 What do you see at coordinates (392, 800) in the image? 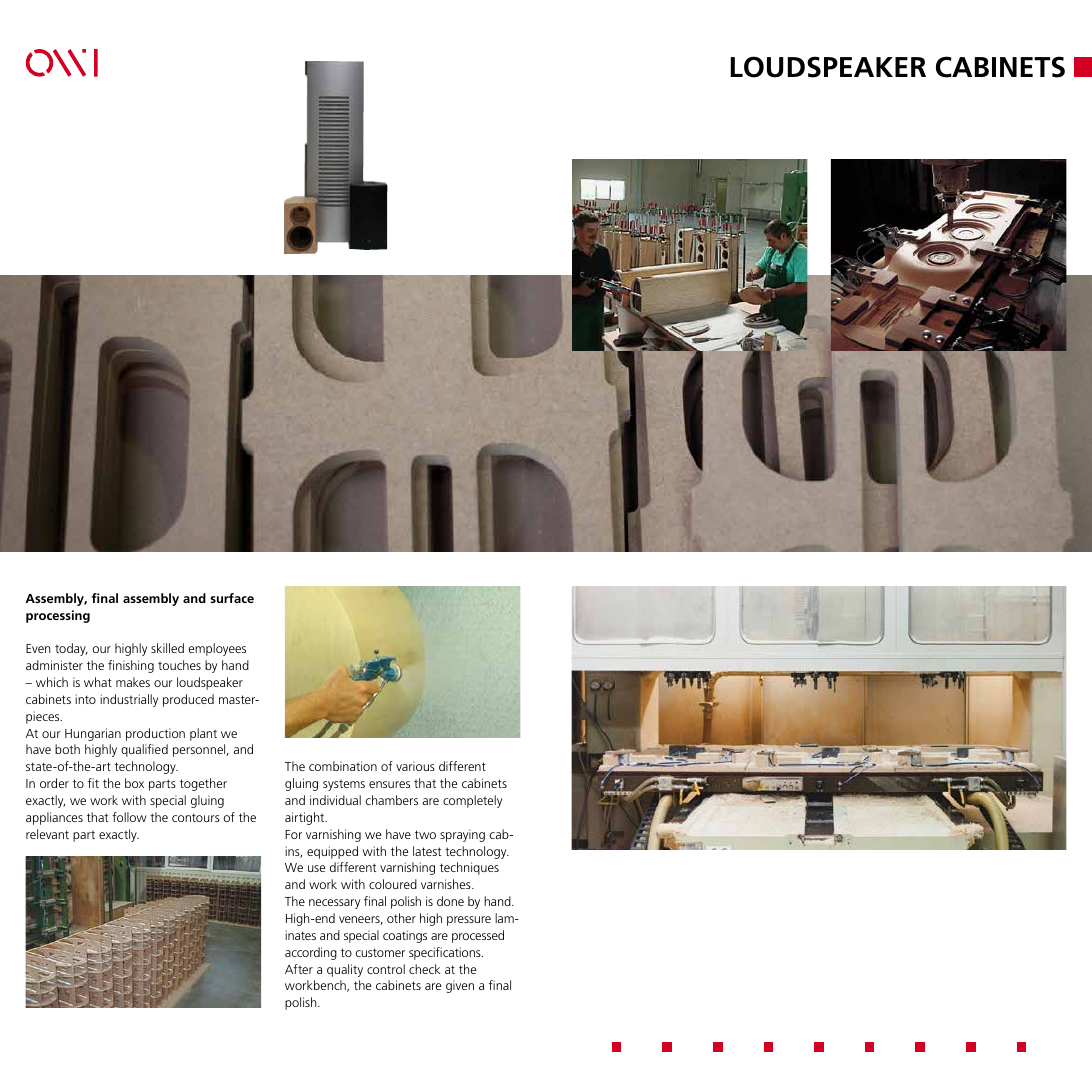
I see `chambers` at bounding box center [392, 800].
